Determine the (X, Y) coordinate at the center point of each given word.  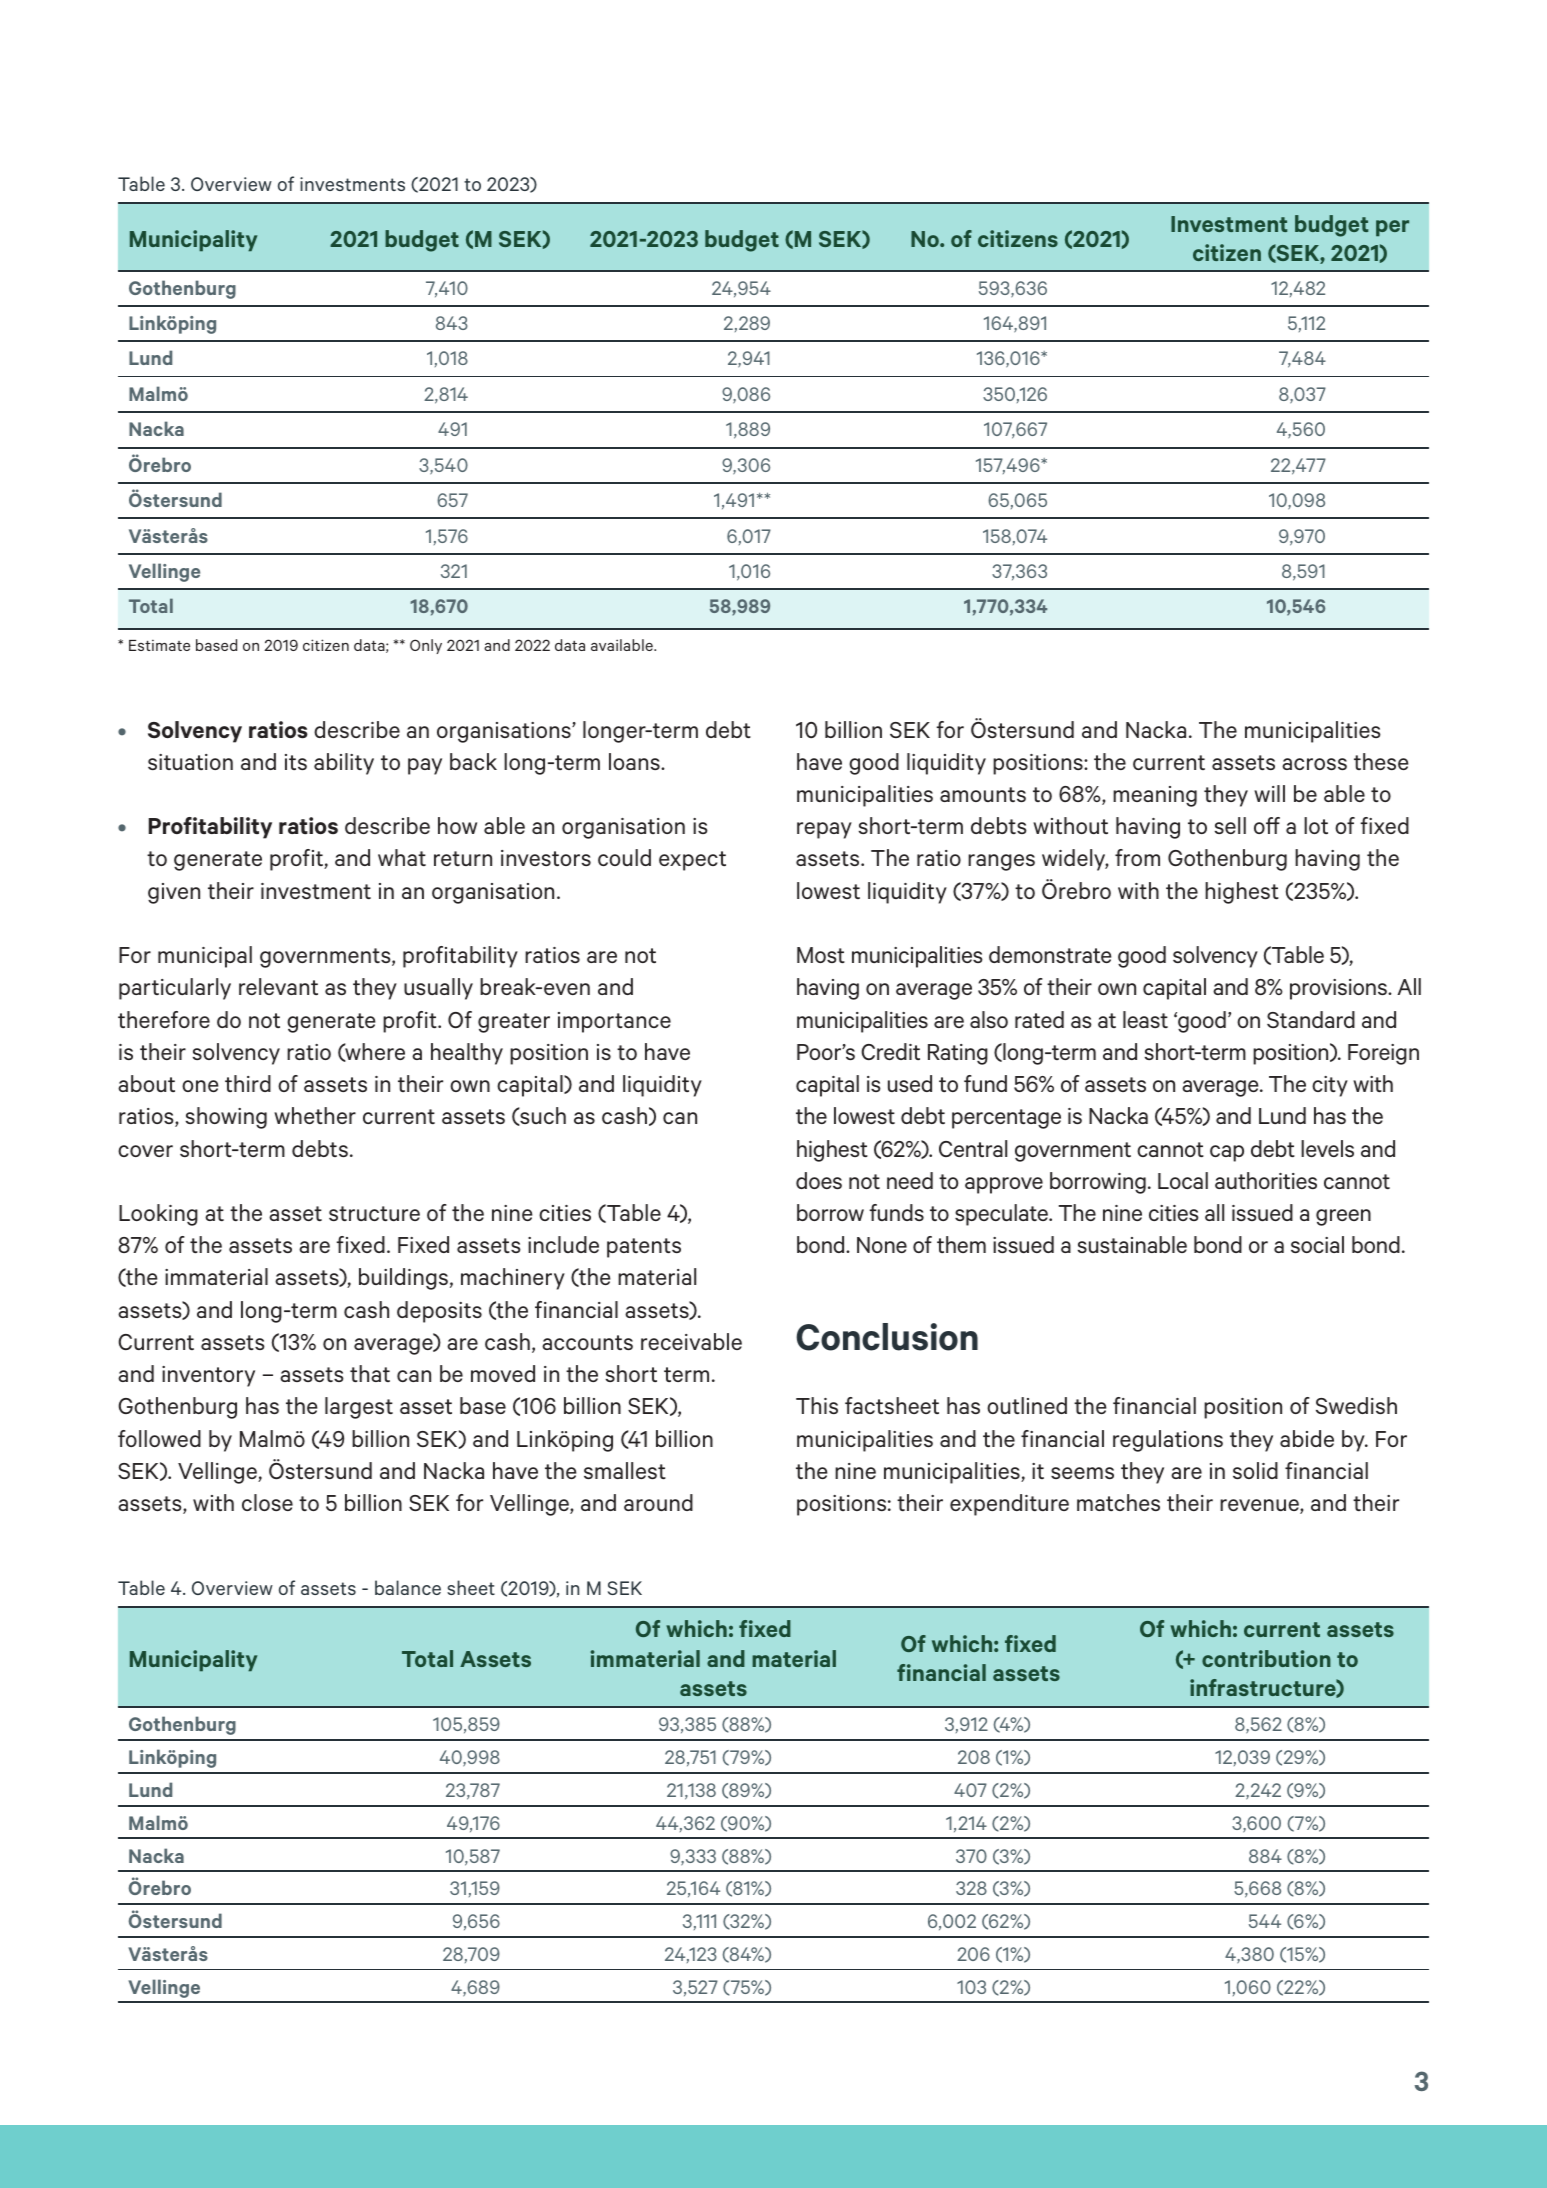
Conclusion (887, 1337)
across (1314, 764)
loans (635, 761)
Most (821, 955)
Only (426, 646)
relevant (278, 986)
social (1317, 1244)
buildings (403, 1279)
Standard (1311, 1019)
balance (408, 1587)
